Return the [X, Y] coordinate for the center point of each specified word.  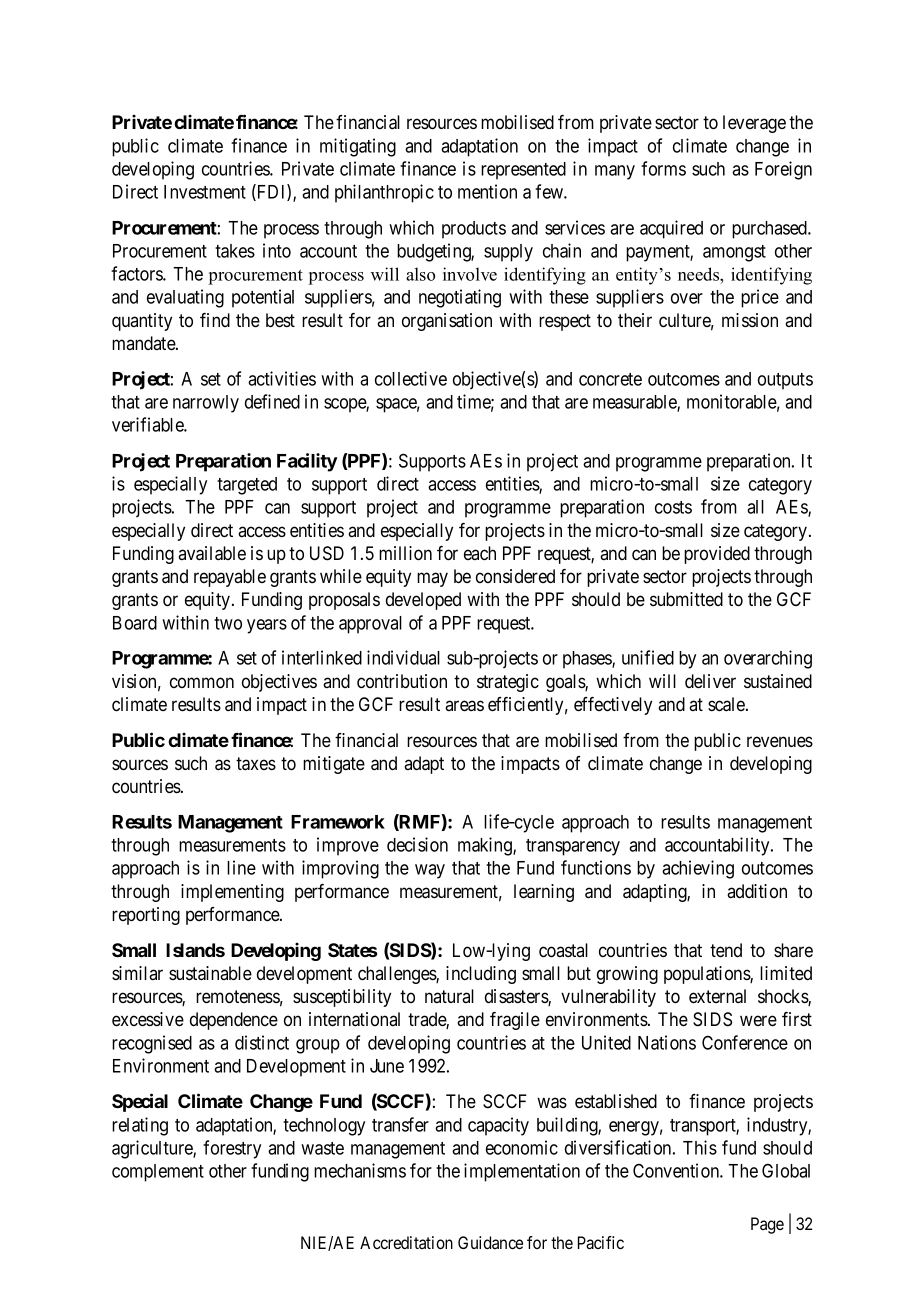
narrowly [206, 404]
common [202, 683]
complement [158, 1173]
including [481, 975]
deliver [710, 681]
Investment [205, 192]
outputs [785, 381]
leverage [754, 124]
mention [487, 191]
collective [411, 378]
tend [726, 950]
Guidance [490, 1242]
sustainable [210, 973]
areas [464, 706]
